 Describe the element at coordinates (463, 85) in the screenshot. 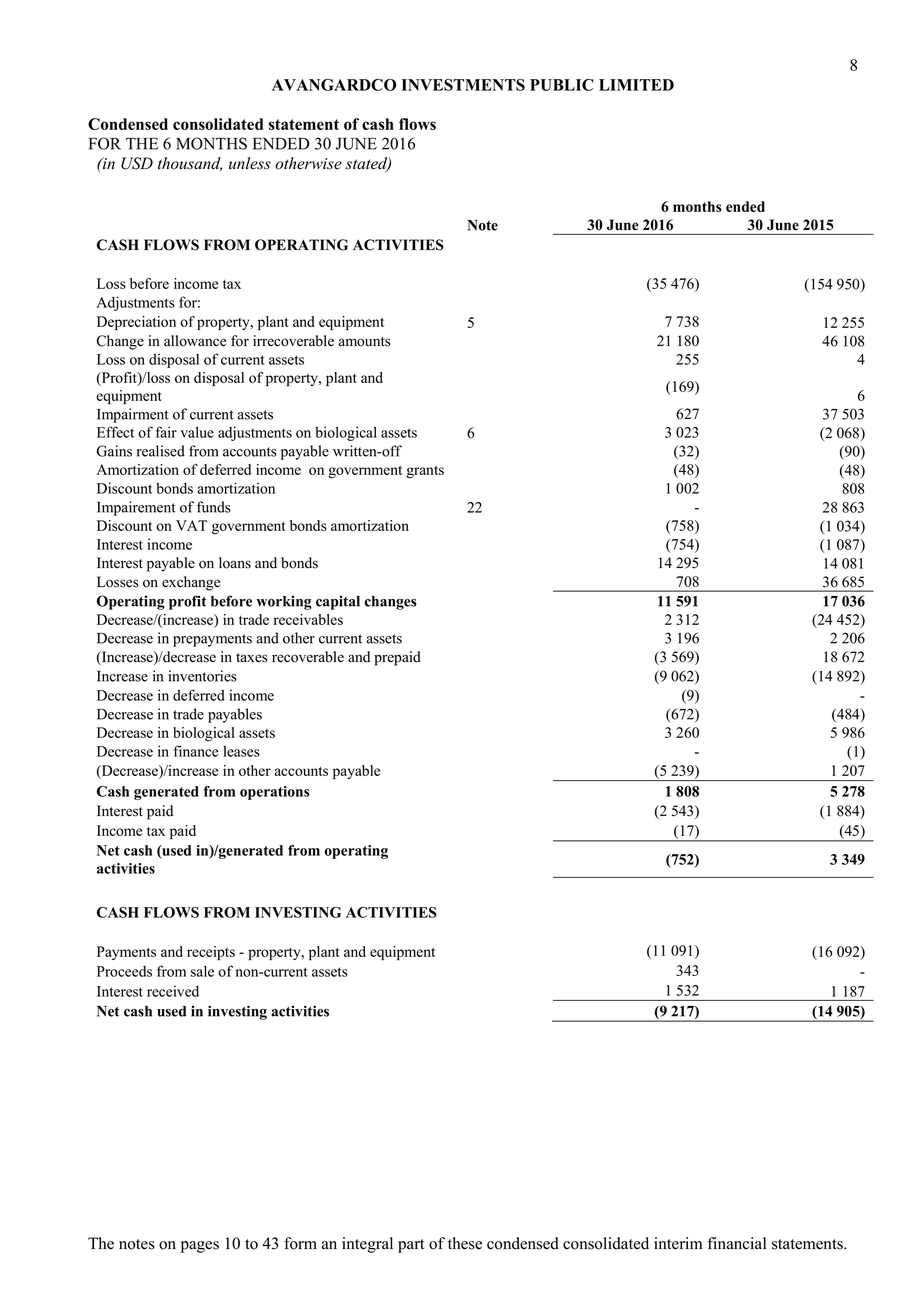

I see `INVESTMENTS` at that location.
